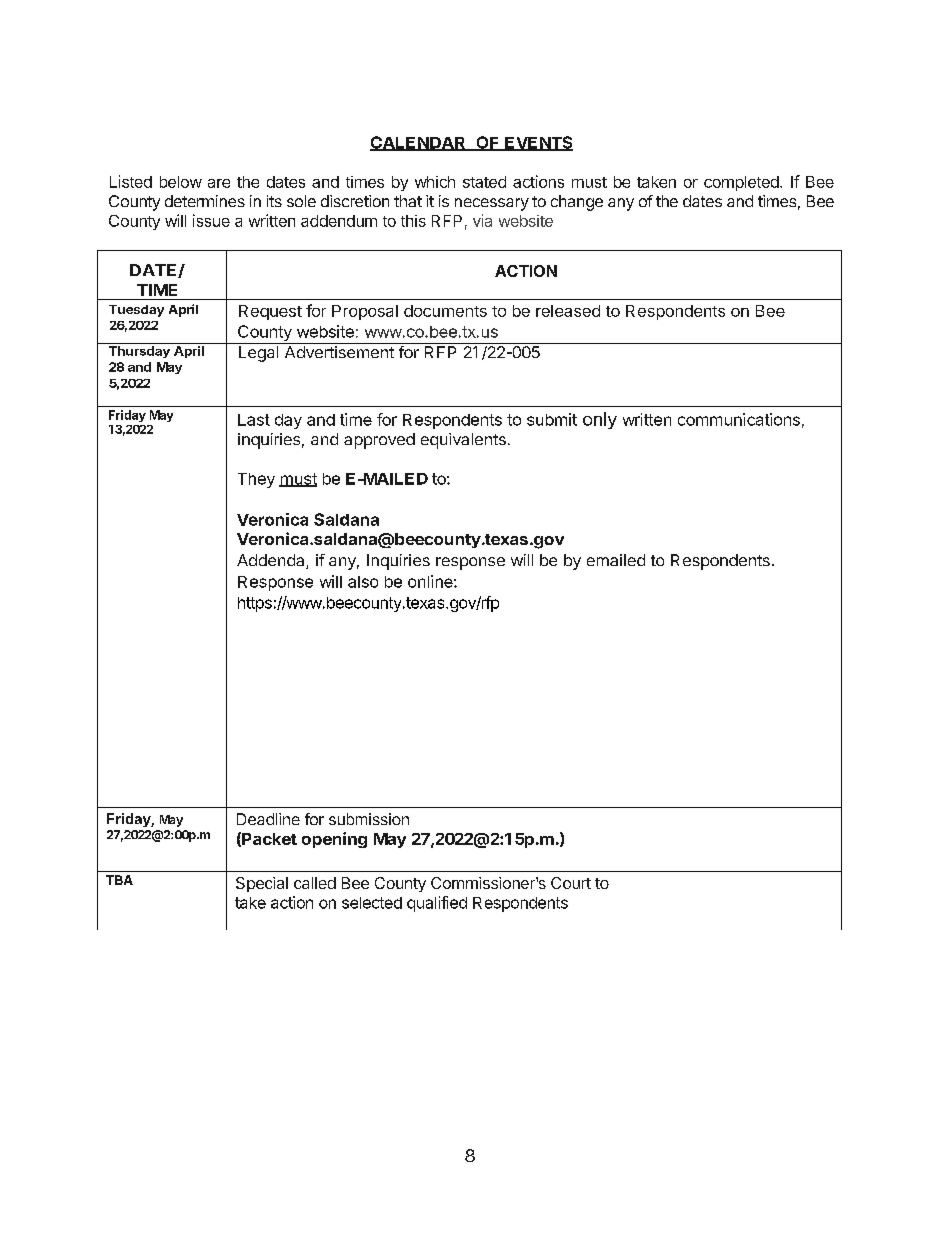 The height and width of the document is (1233, 952). I want to click on qualified, so click(437, 904).
